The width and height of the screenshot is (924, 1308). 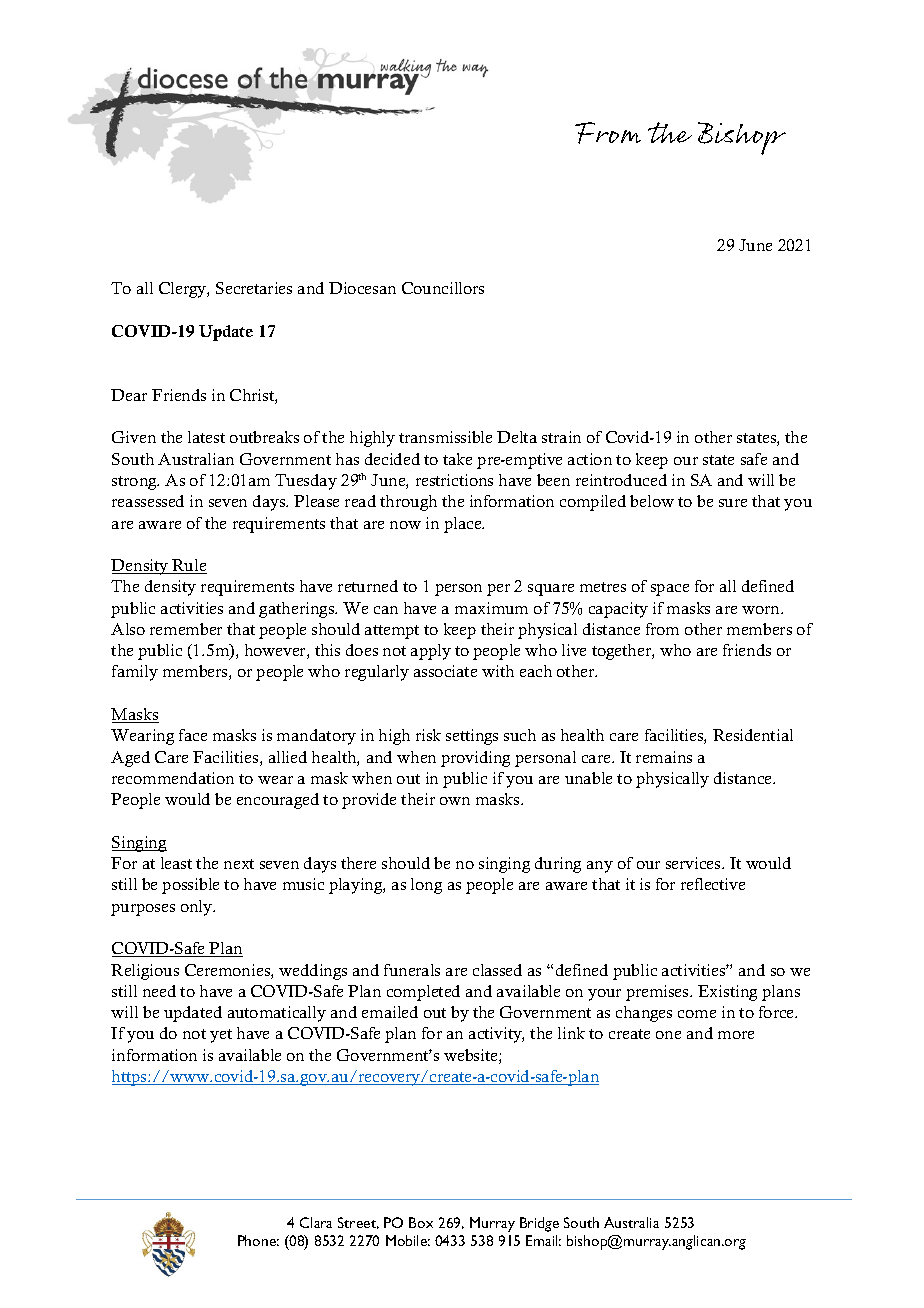 I want to click on Councillors, so click(x=443, y=288).
